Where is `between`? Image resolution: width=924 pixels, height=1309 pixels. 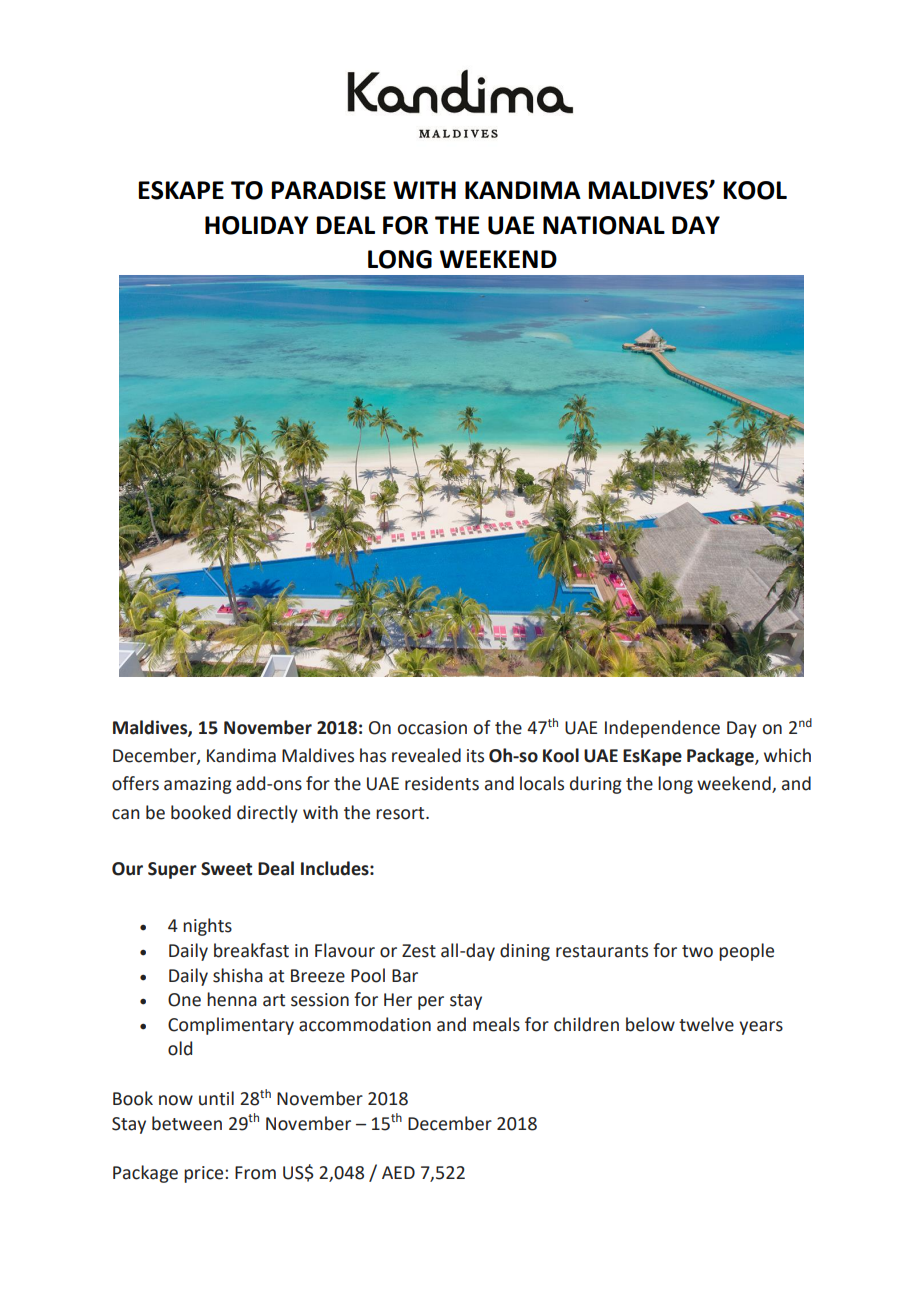
between is located at coordinates (187, 1123).
